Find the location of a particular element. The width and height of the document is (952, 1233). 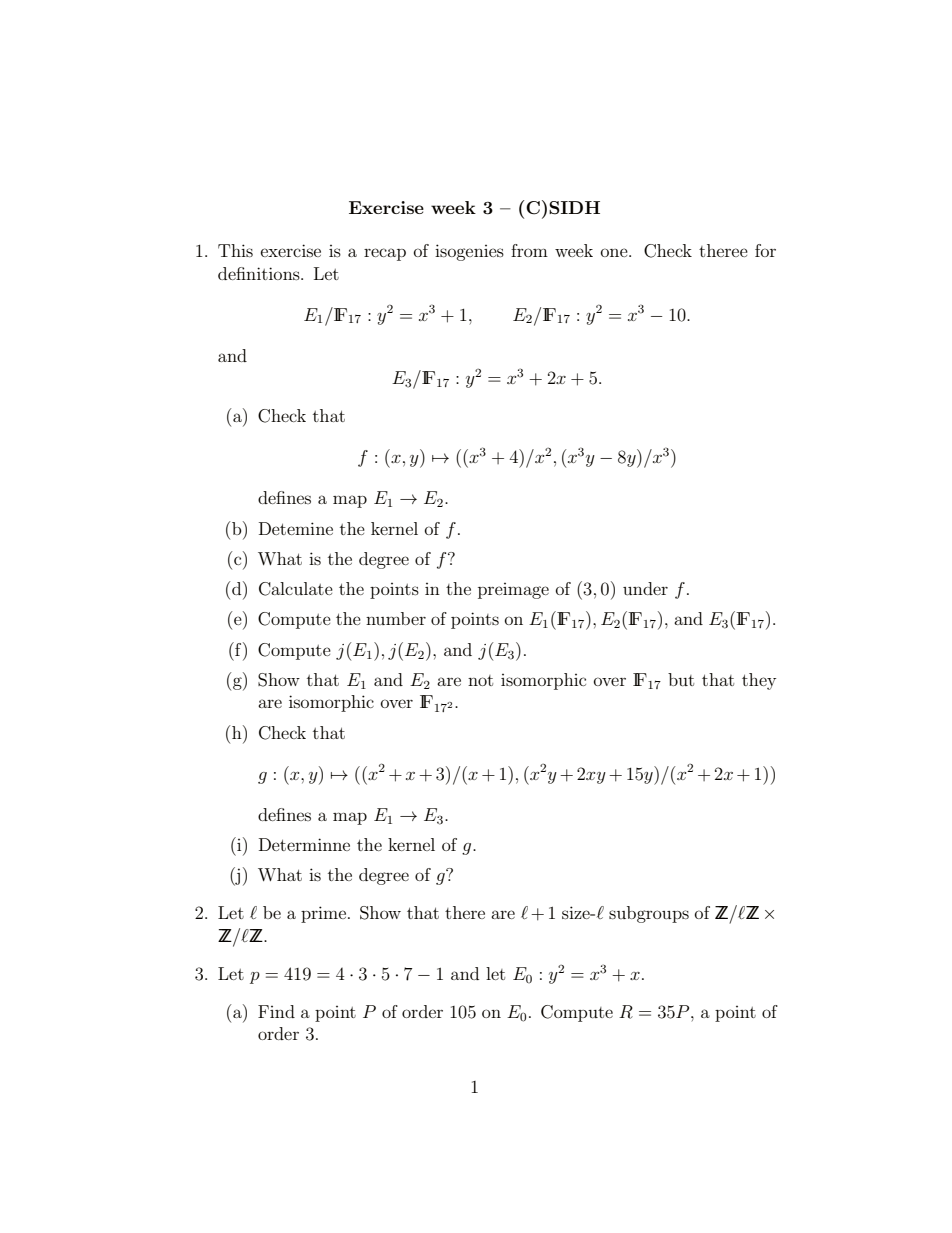

isogenies is located at coordinates (469, 252).
